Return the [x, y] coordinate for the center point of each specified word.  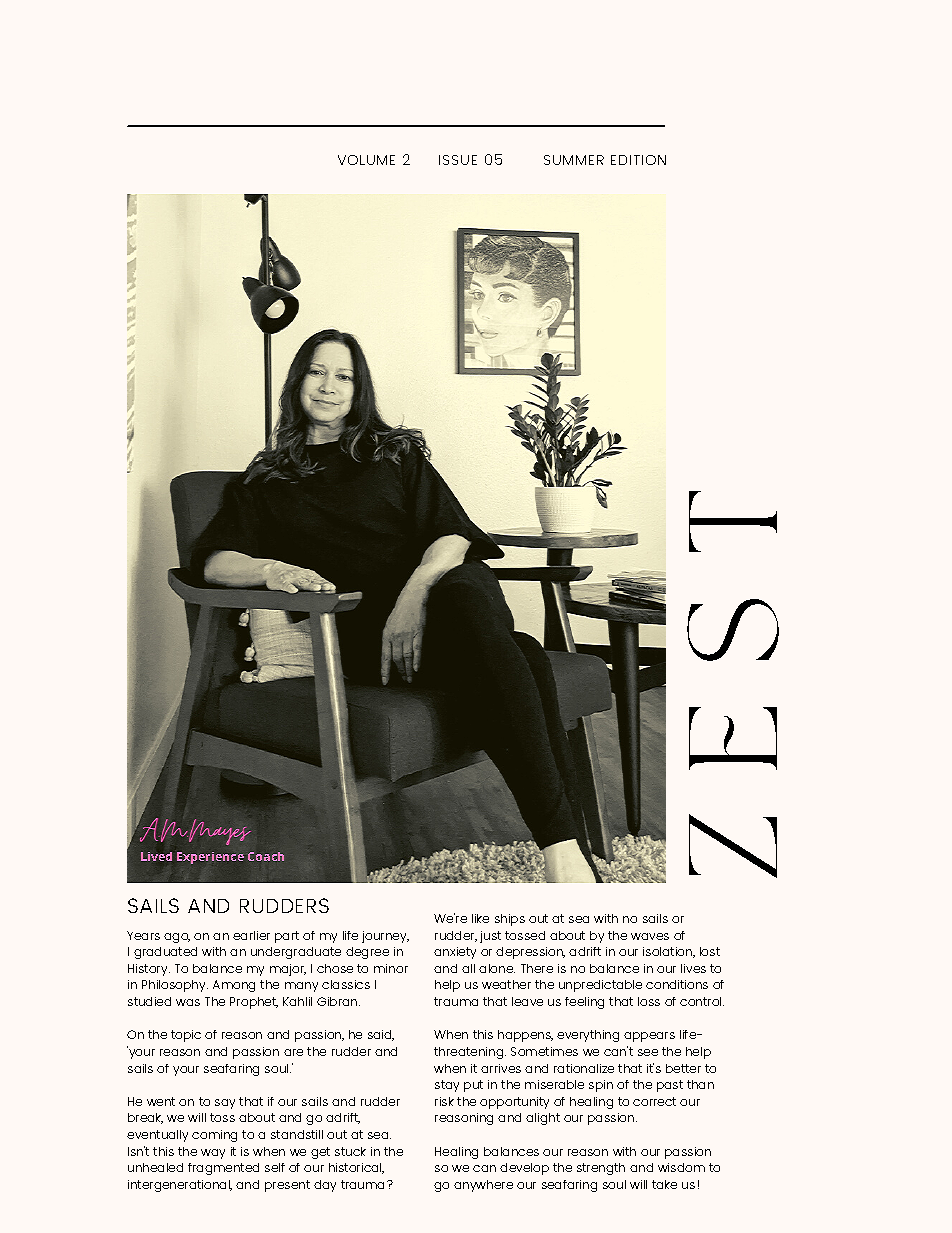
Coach [266, 856]
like [480, 918]
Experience [210, 858]
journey [385, 937]
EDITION [638, 160]
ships [510, 920]
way [213, 1154]
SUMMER [574, 160]
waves [650, 936]
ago [177, 938]
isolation [669, 952]
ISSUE [458, 160]
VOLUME [366, 160]
